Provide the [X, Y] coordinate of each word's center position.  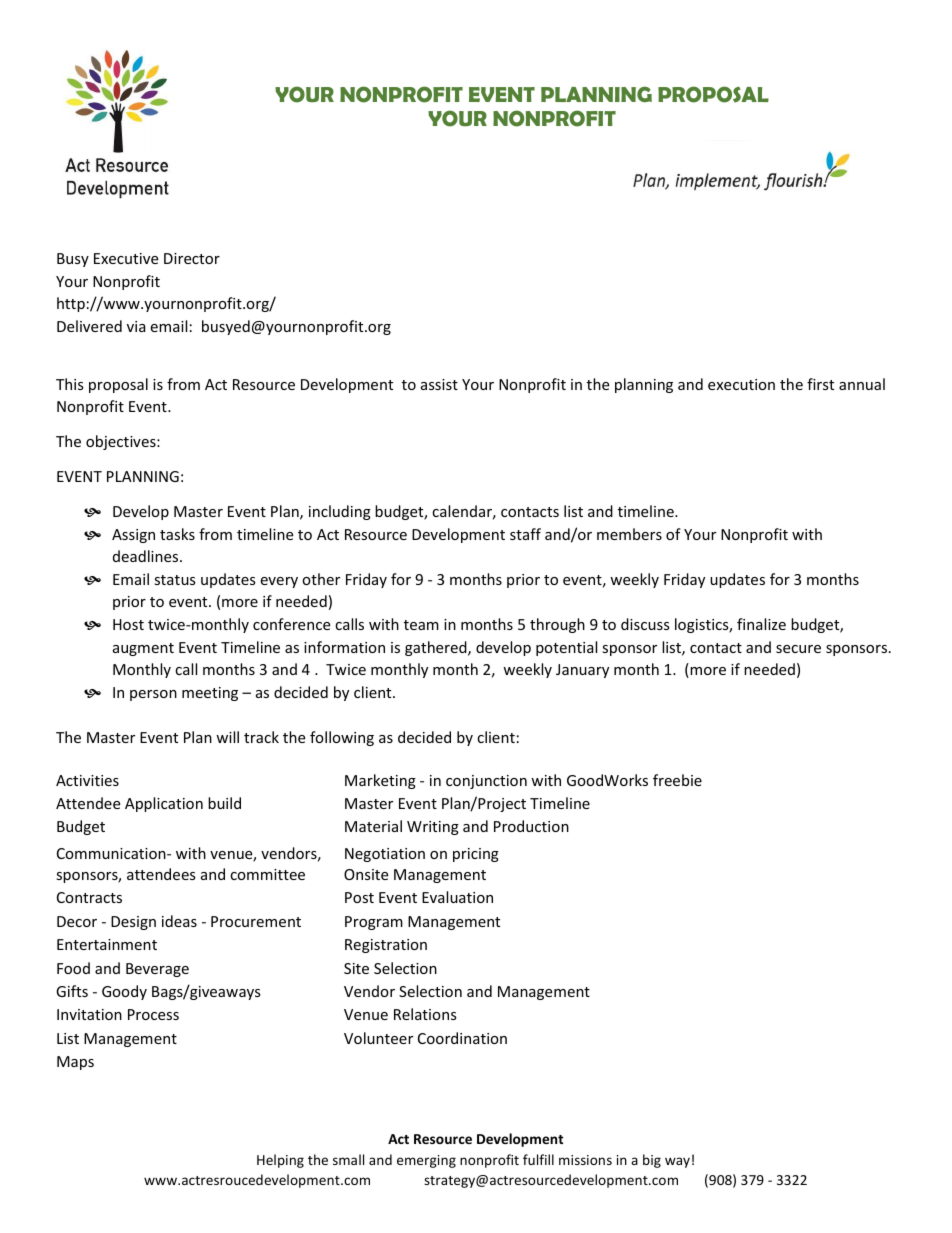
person [153, 695]
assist [439, 384]
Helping [280, 1161]
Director [192, 258]
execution [741, 384]
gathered [437, 648]
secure [798, 649]
